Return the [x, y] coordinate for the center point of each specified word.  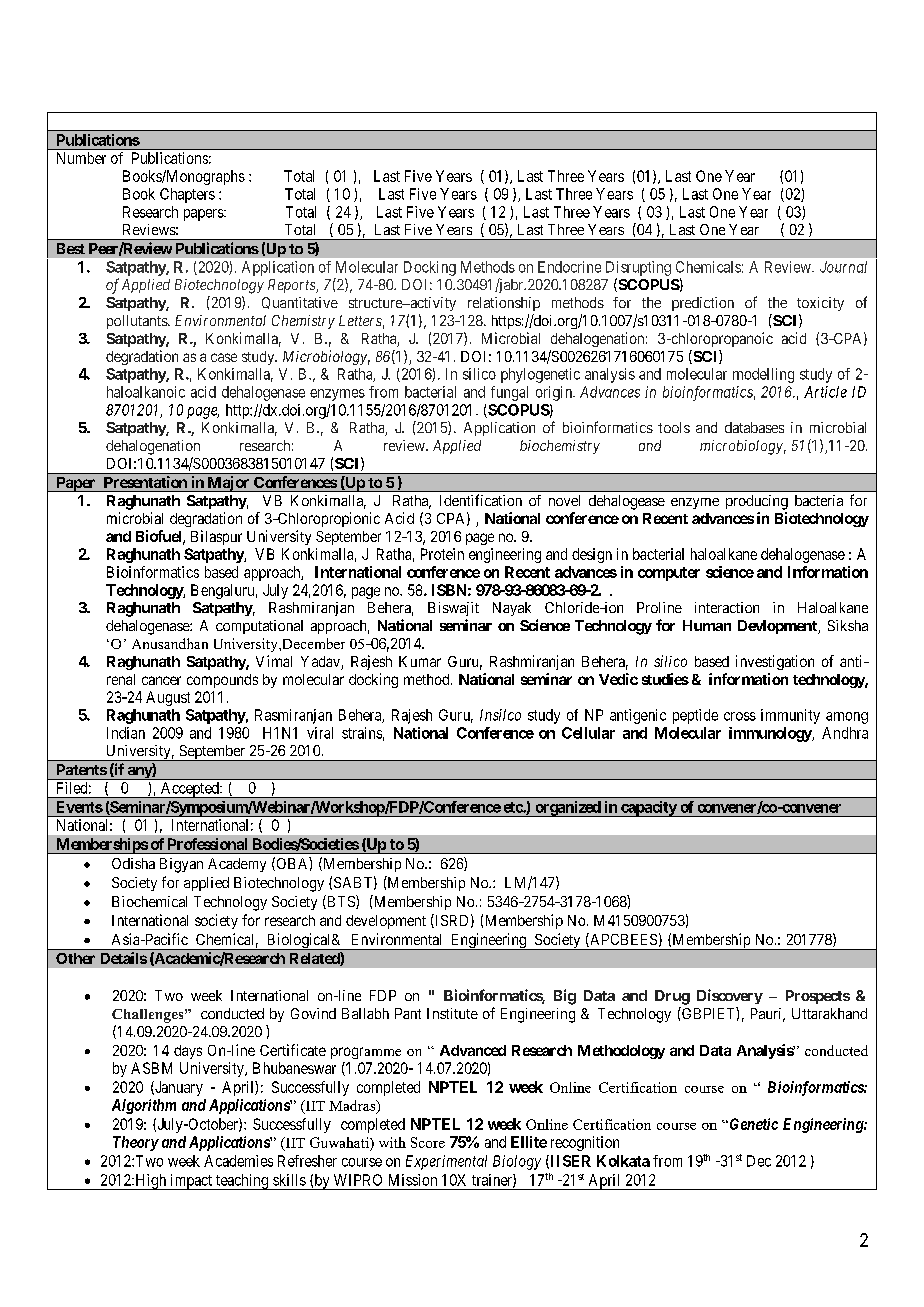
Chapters [187, 195]
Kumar [420, 661]
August [168, 698]
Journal [843, 267]
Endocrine [569, 267]
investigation [775, 662]
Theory [136, 1143]
